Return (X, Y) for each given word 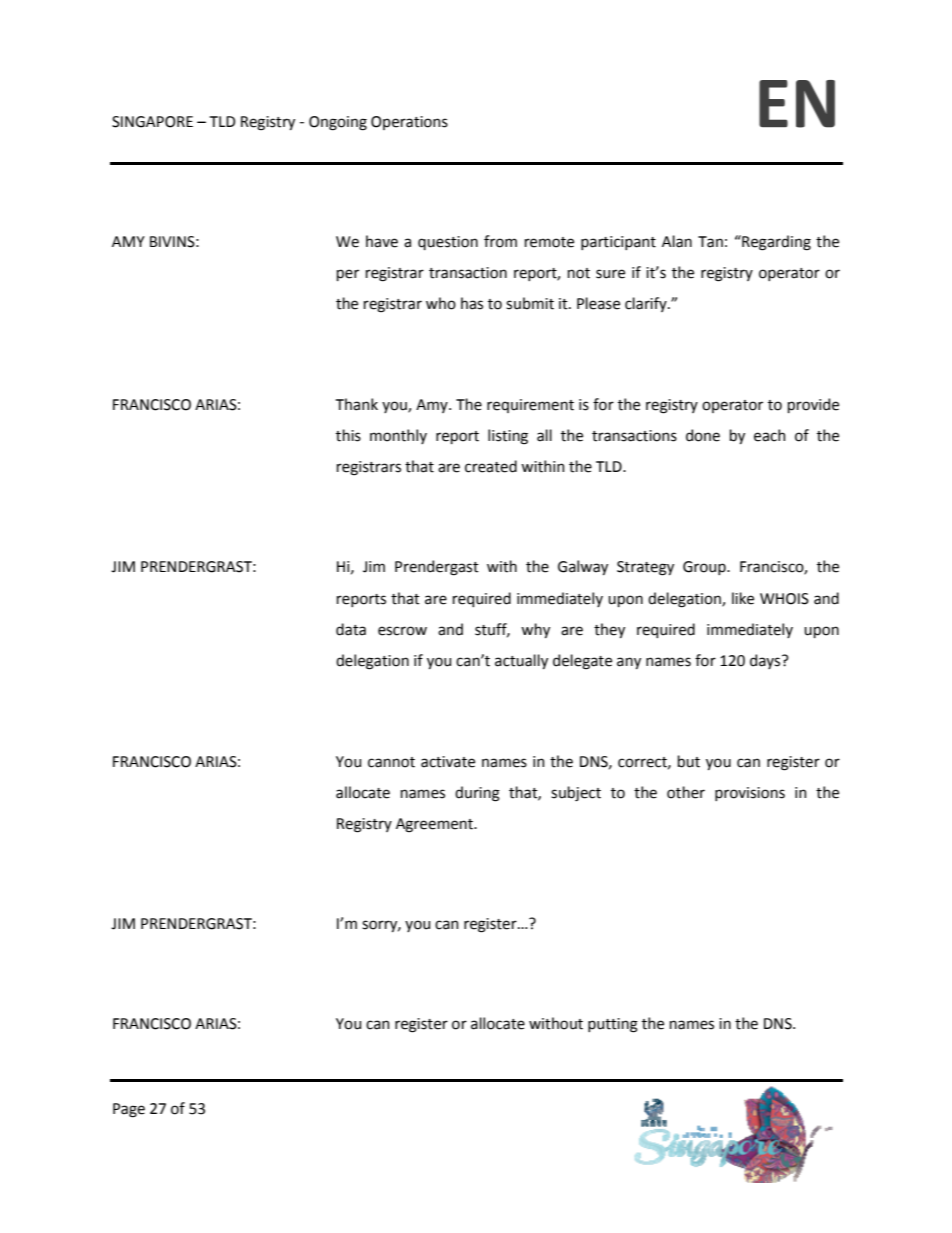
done (703, 435)
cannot (391, 762)
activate (448, 762)
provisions (750, 794)
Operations (409, 123)
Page (129, 1110)
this (348, 435)
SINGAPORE (152, 122)
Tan (710, 242)
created (491, 466)
